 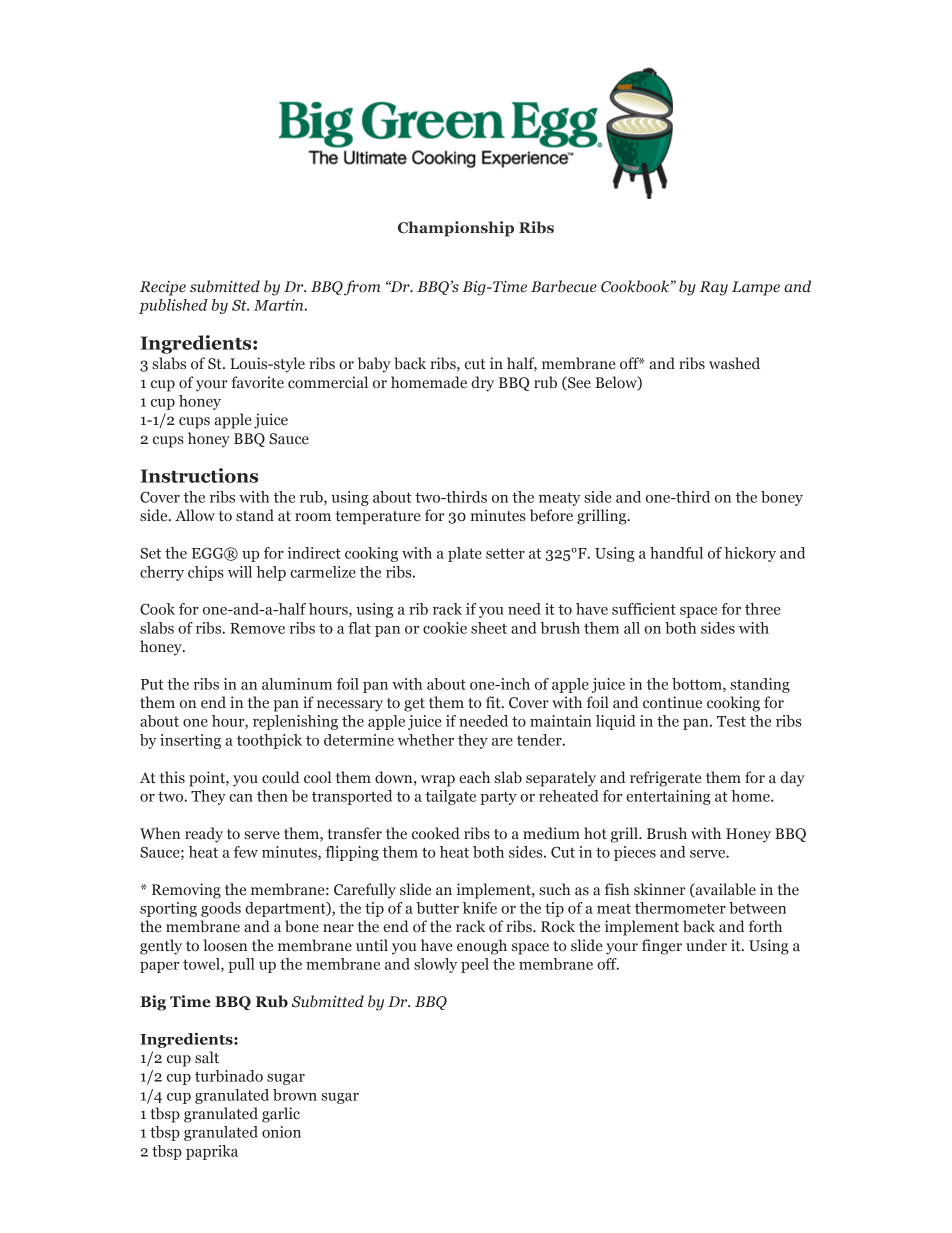 I want to click on paprika, so click(x=212, y=1152).
